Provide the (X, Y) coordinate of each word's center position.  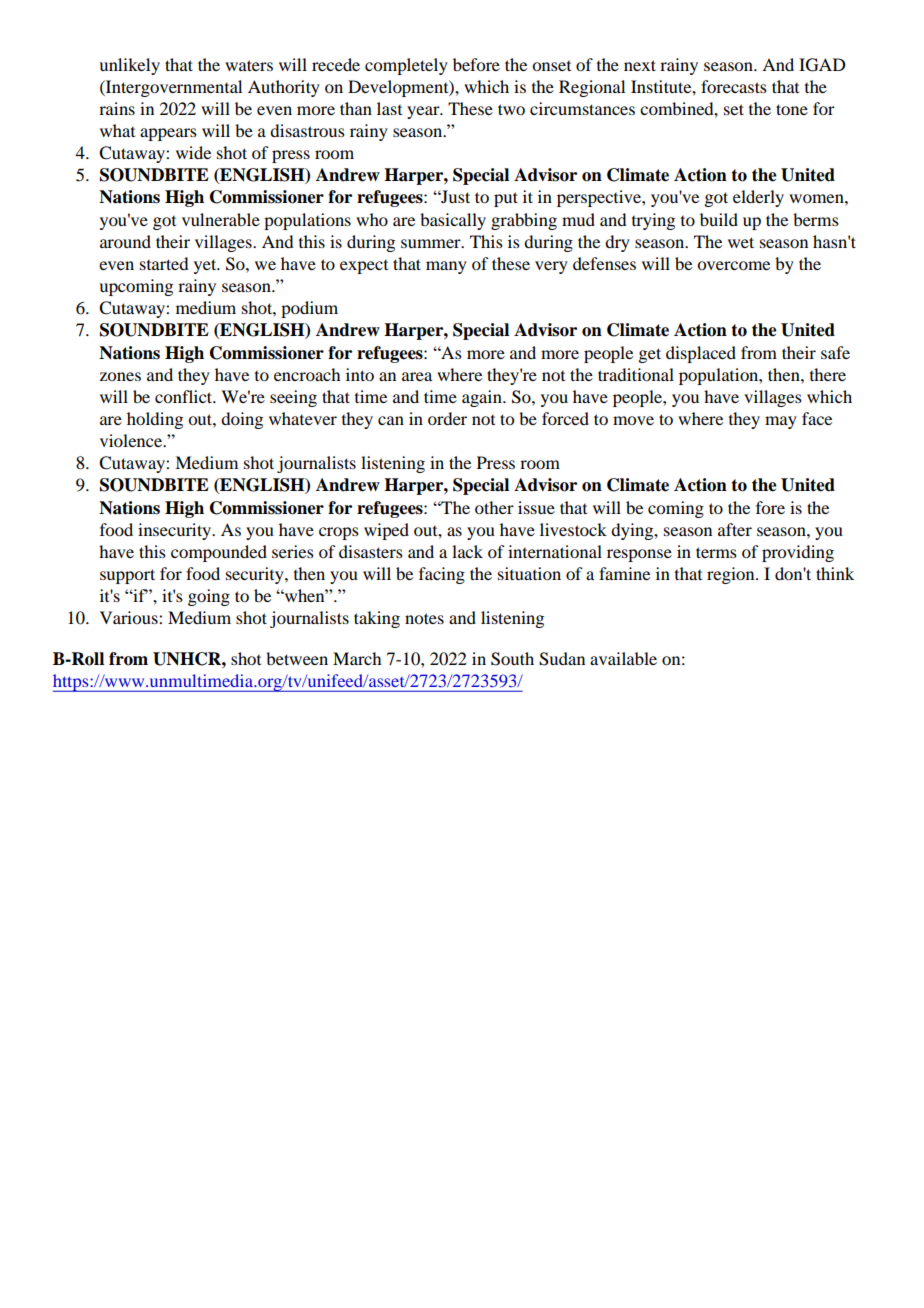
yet (206, 266)
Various (130, 617)
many (446, 267)
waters (249, 65)
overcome (733, 265)
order (447, 418)
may (781, 422)
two (511, 109)
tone (792, 109)
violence (132, 440)
